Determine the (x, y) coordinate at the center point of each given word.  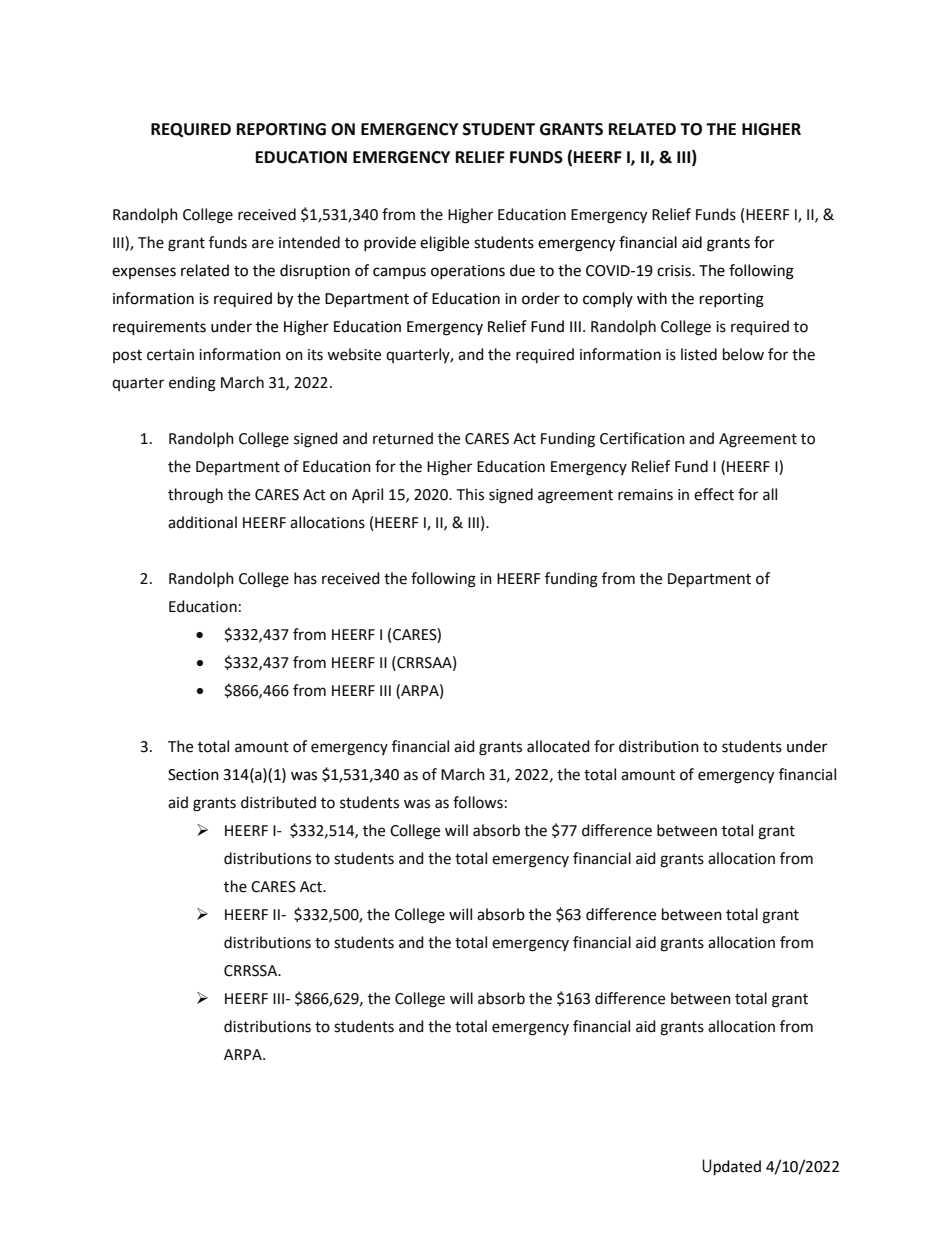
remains (645, 495)
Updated (731, 1167)
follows (478, 802)
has (305, 578)
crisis (675, 271)
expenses (144, 273)
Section (193, 775)
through (195, 496)
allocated (558, 746)
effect (714, 494)
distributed (278, 802)
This (470, 494)
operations (468, 272)
